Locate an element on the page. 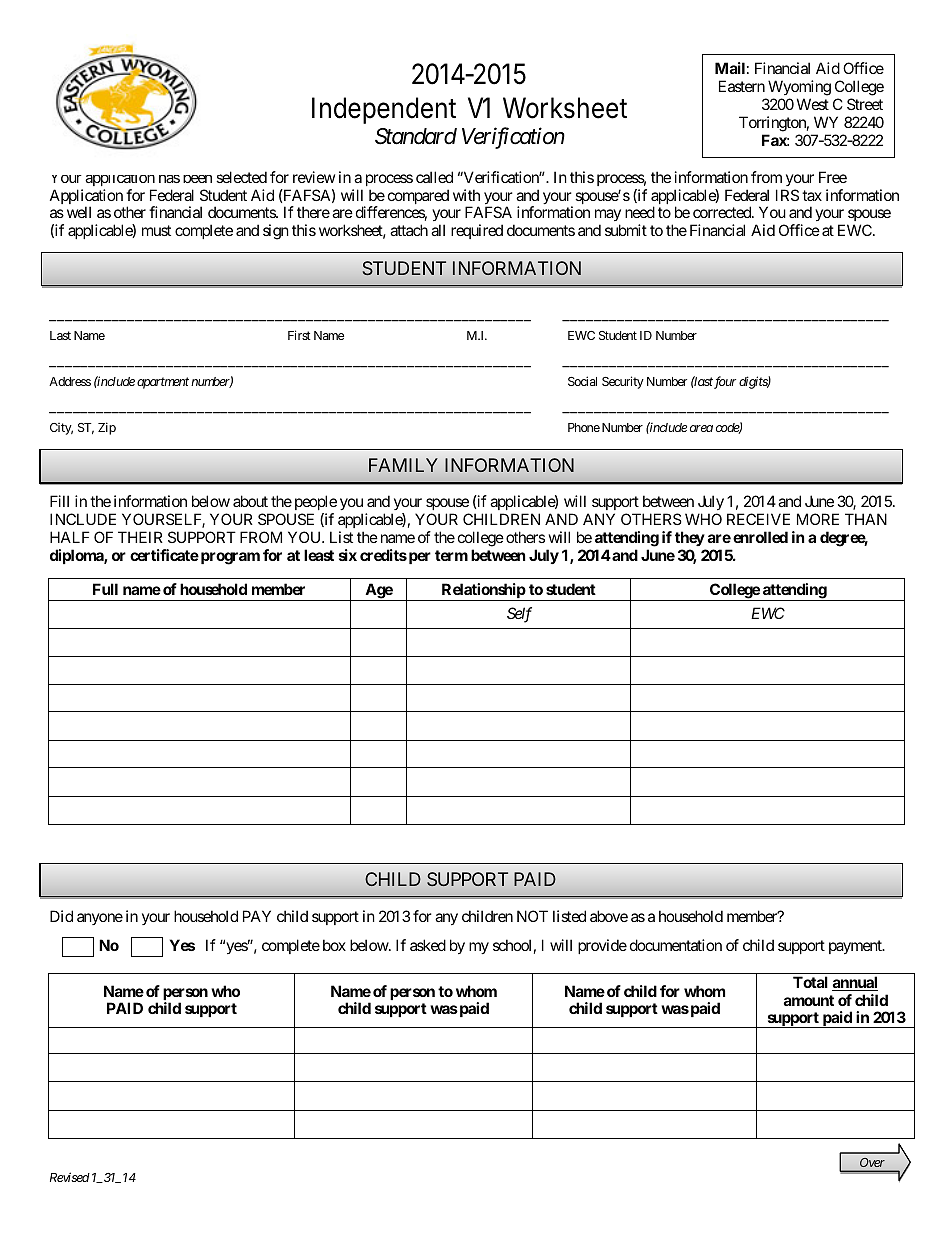 The width and height of the page is (952, 1233). they is located at coordinates (690, 538).
